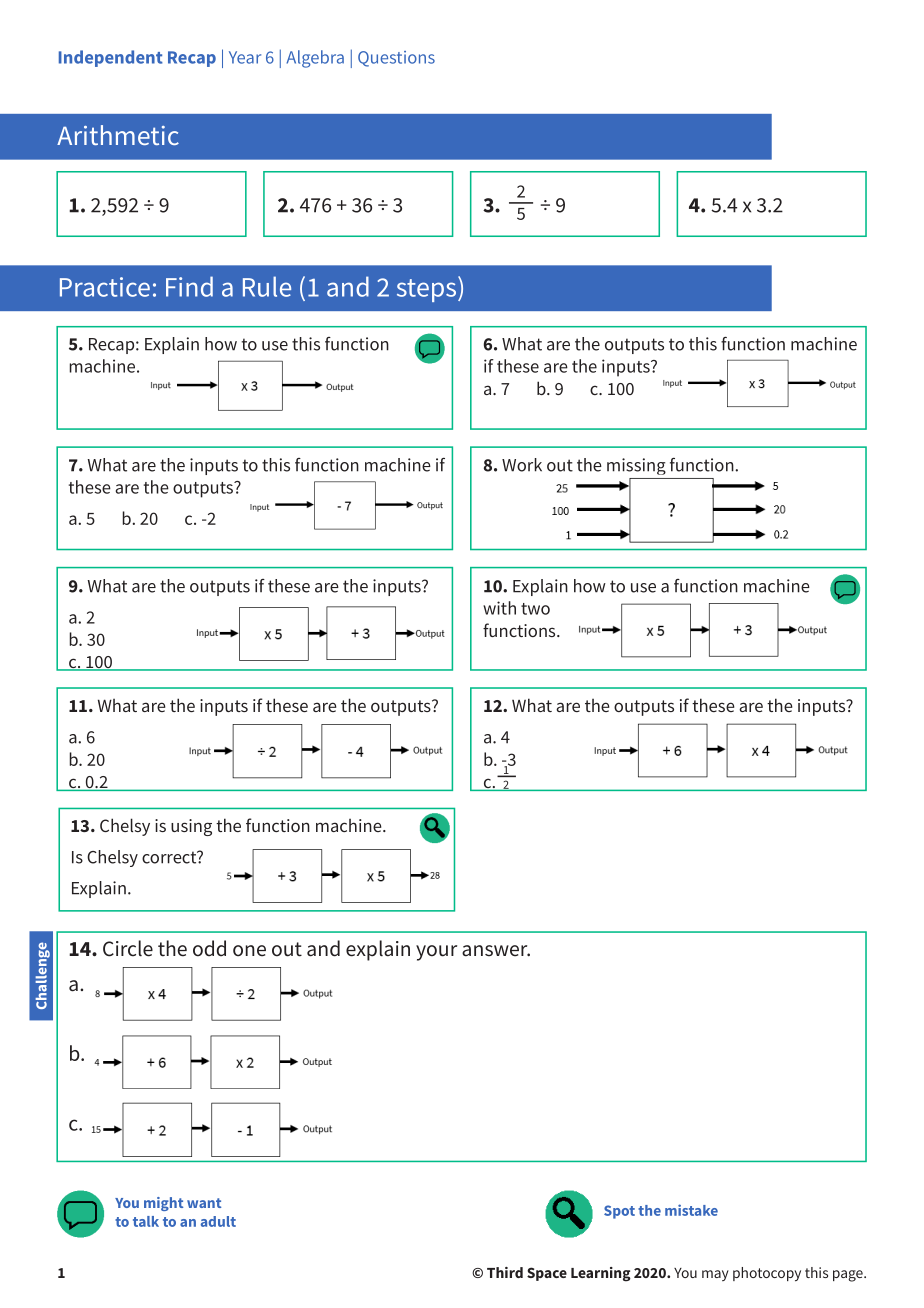 Image resolution: width=924 pixels, height=1308 pixels. Describe the element at coordinates (535, 609) in the screenshot. I see `two` at that location.
